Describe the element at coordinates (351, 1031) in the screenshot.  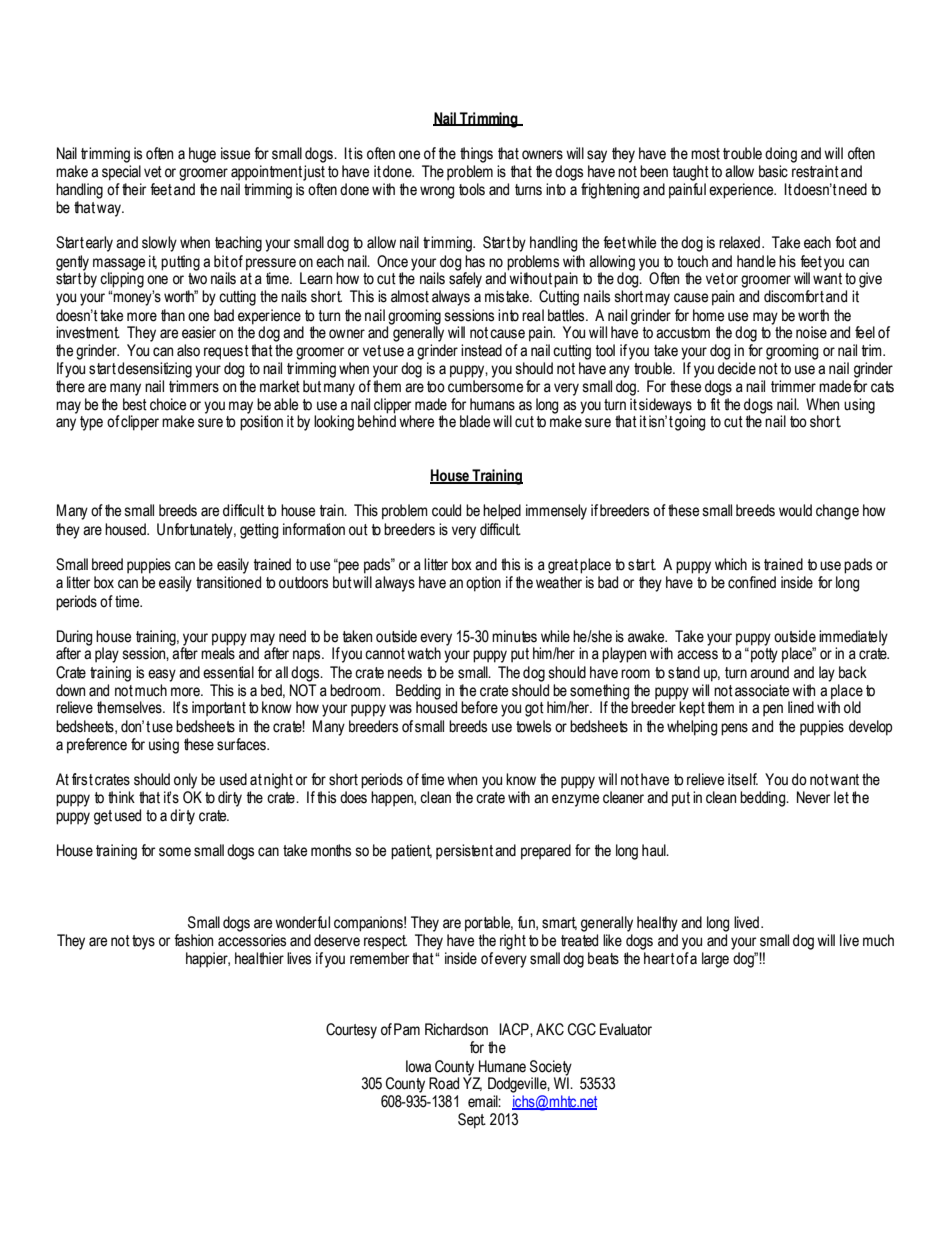
I see `Courtesy` at that location.
